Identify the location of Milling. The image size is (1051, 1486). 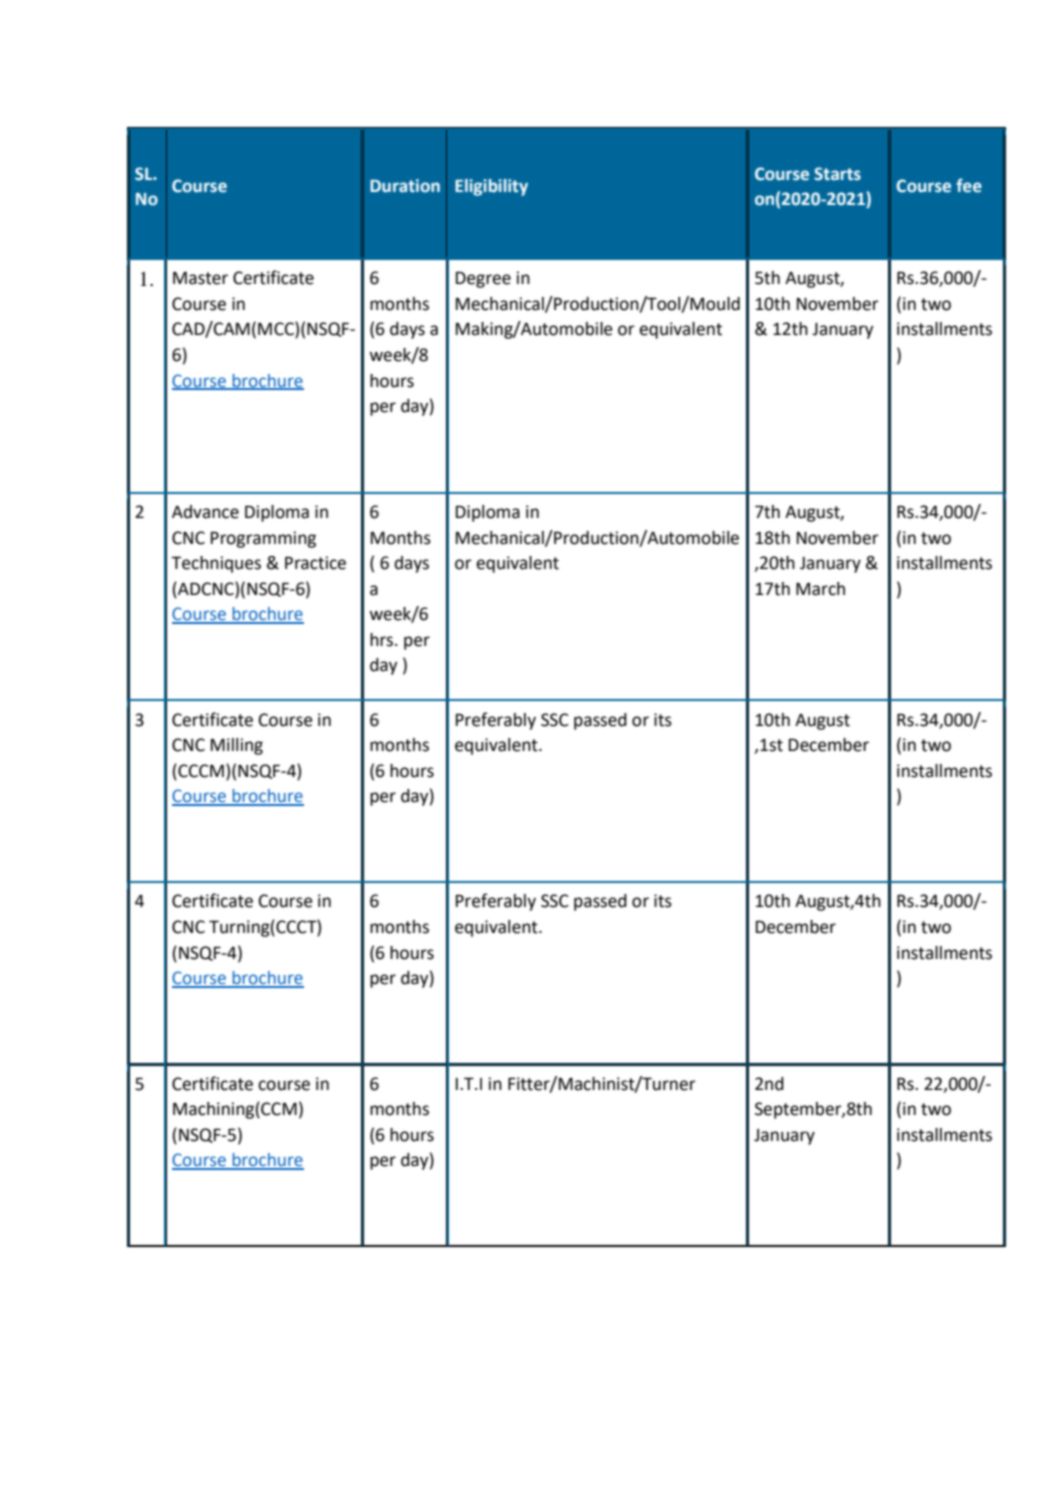
(237, 746).
